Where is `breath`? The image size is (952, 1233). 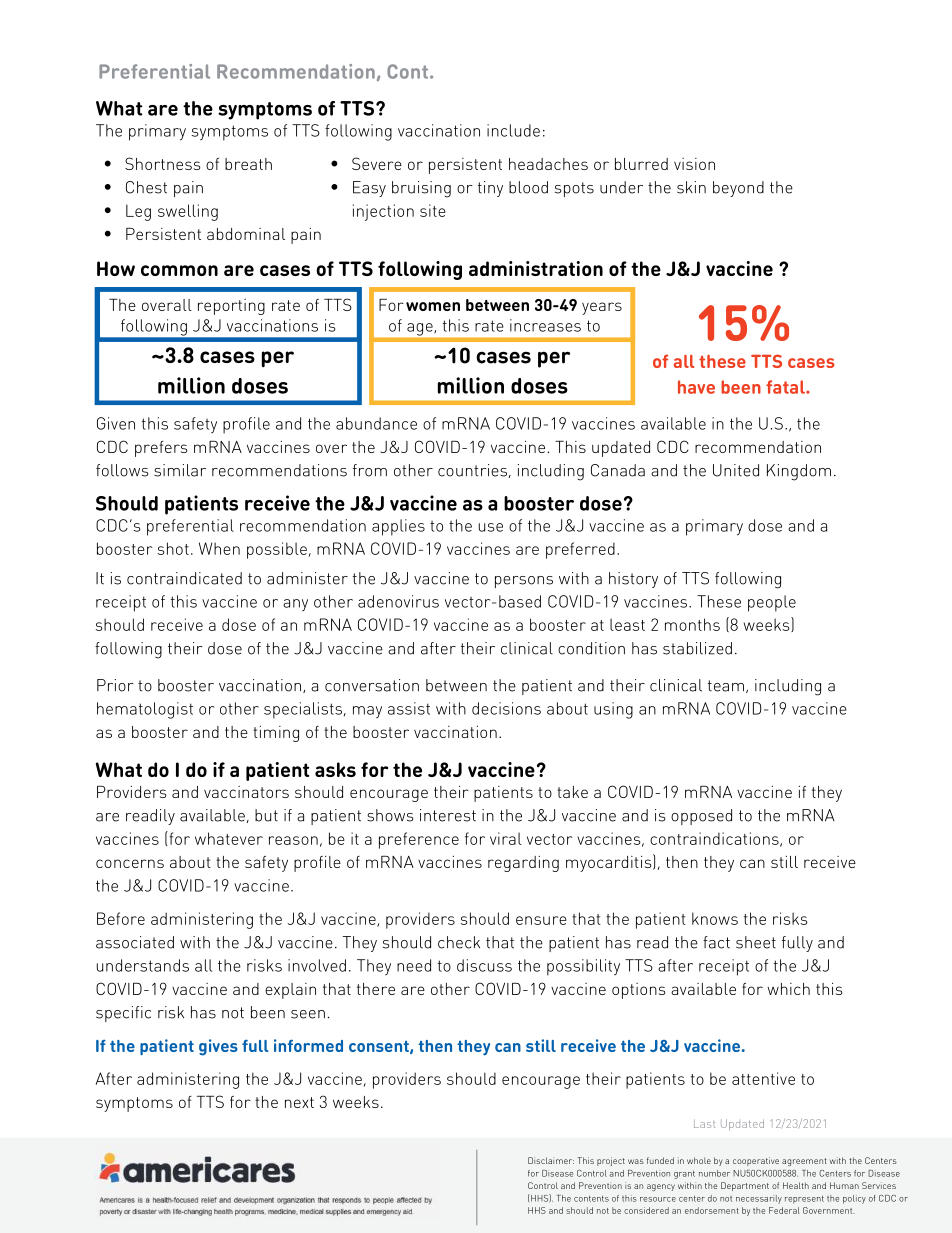 breath is located at coordinates (248, 164).
